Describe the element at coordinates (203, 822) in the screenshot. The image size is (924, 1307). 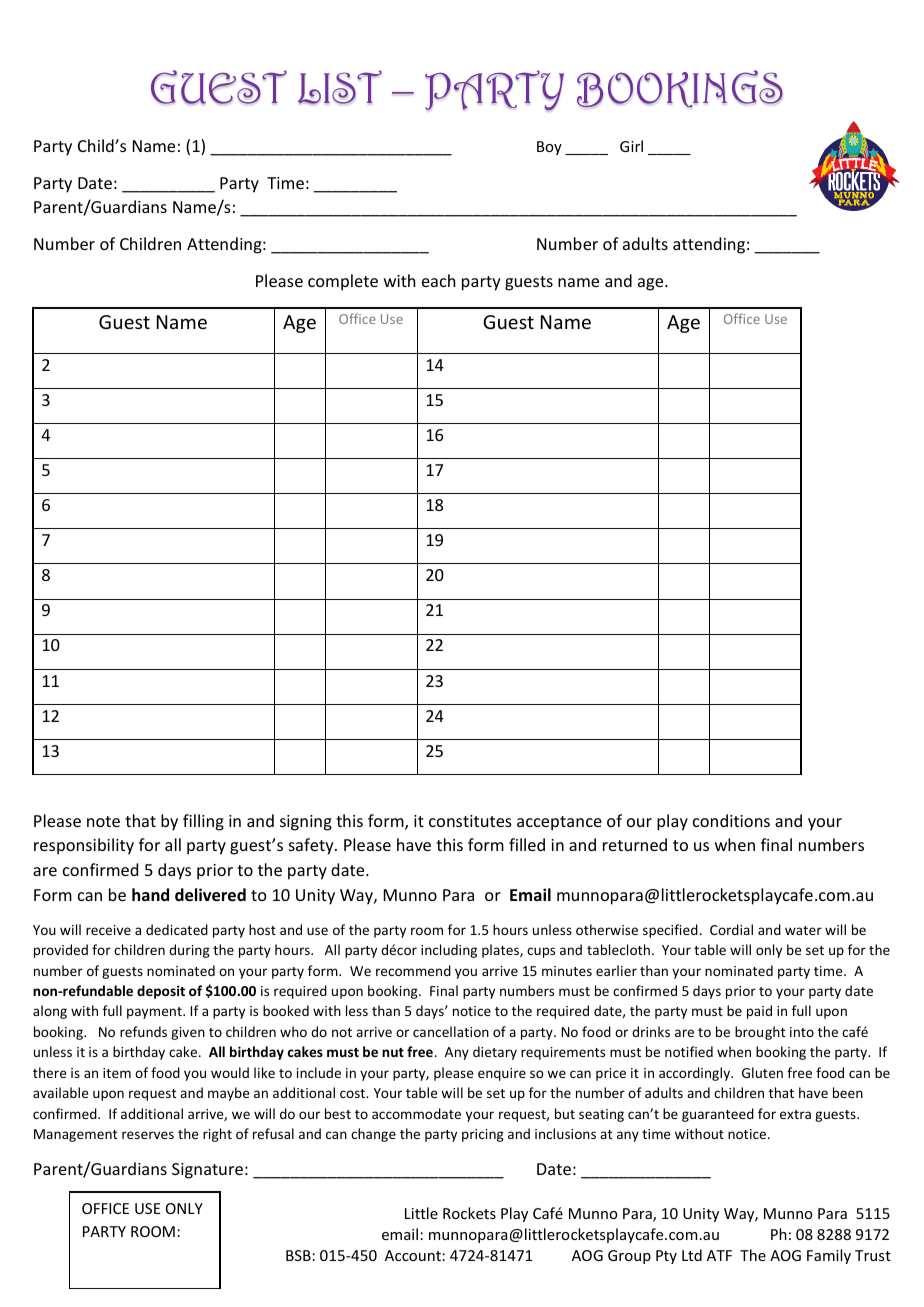
I see `filling` at that location.
